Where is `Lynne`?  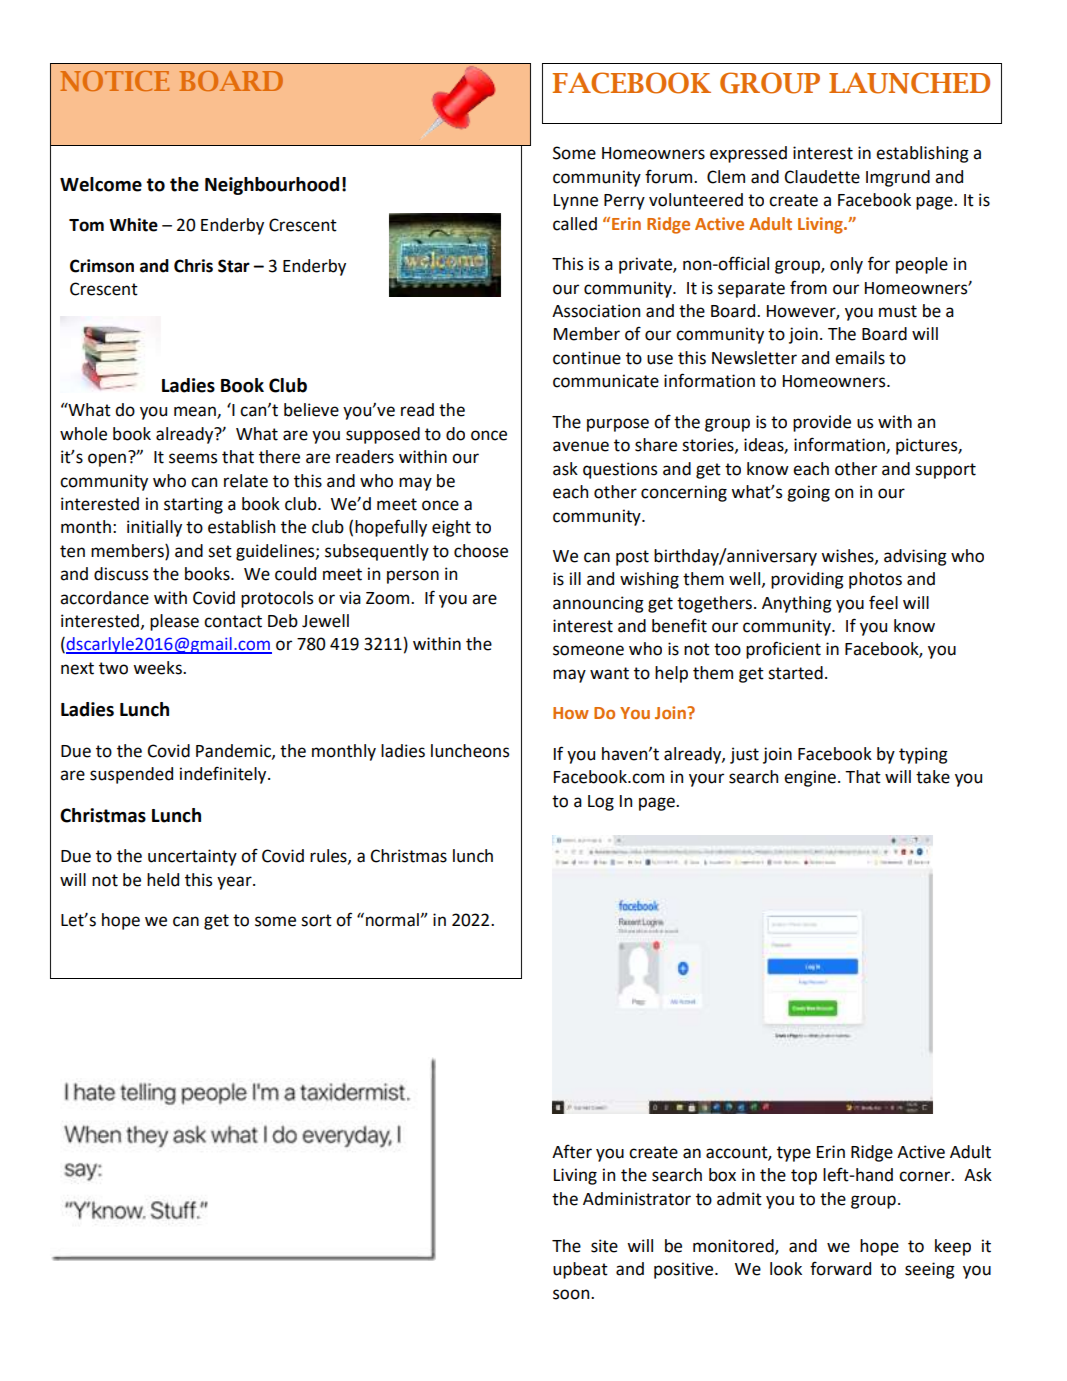
Lynne is located at coordinates (576, 202).
